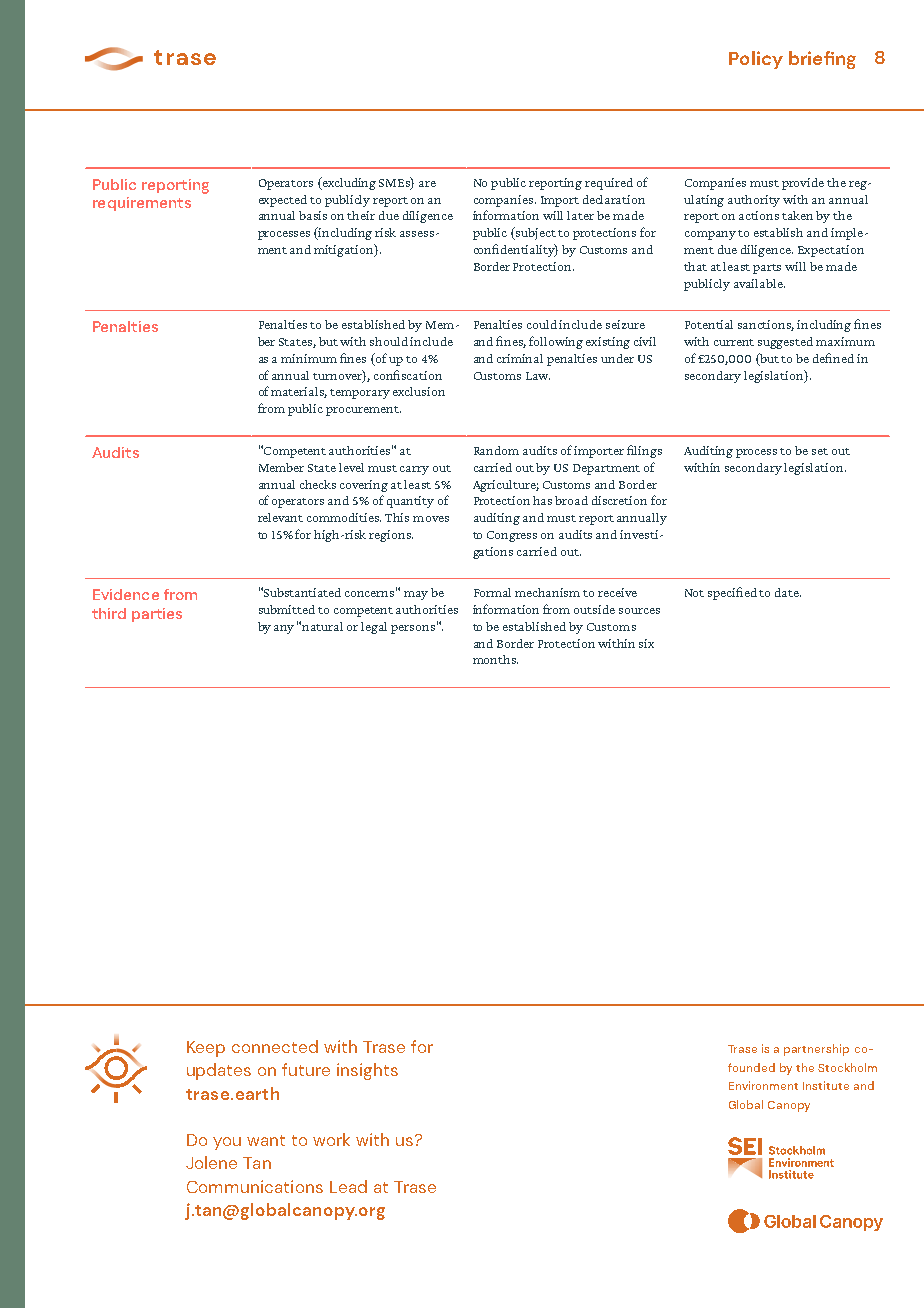  Describe the element at coordinates (495, 659) in the screenshot. I see `months` at that location.
